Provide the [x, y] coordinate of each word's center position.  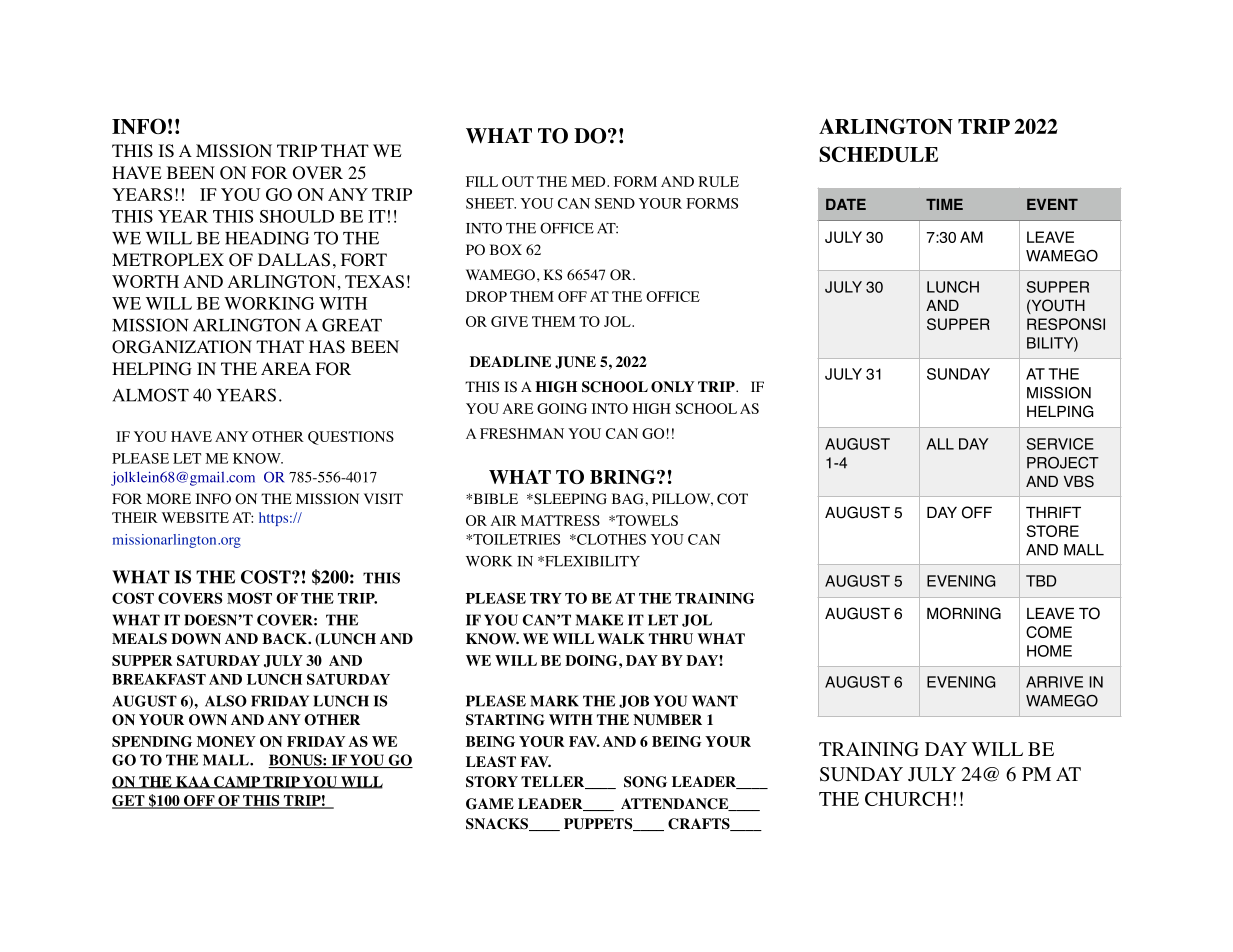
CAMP [237, 782]
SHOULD [297, 216]
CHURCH [908, 798]
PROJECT [1063, 463]
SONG [645, 782]
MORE [168, 499]
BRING [624, 477]
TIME [944, 204]
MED [589, 181]
